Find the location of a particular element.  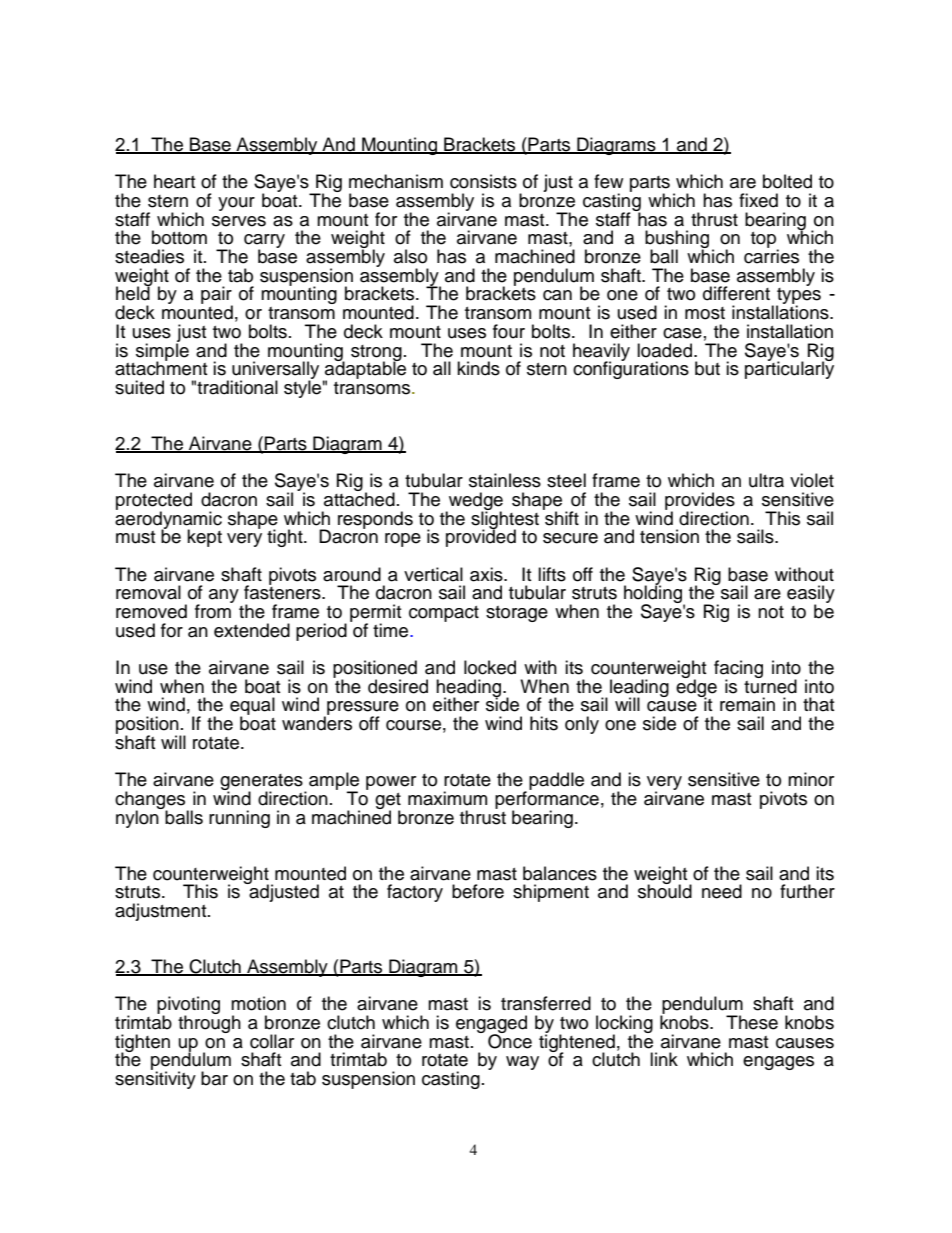

maximum is located at coordinates (447, 798).
